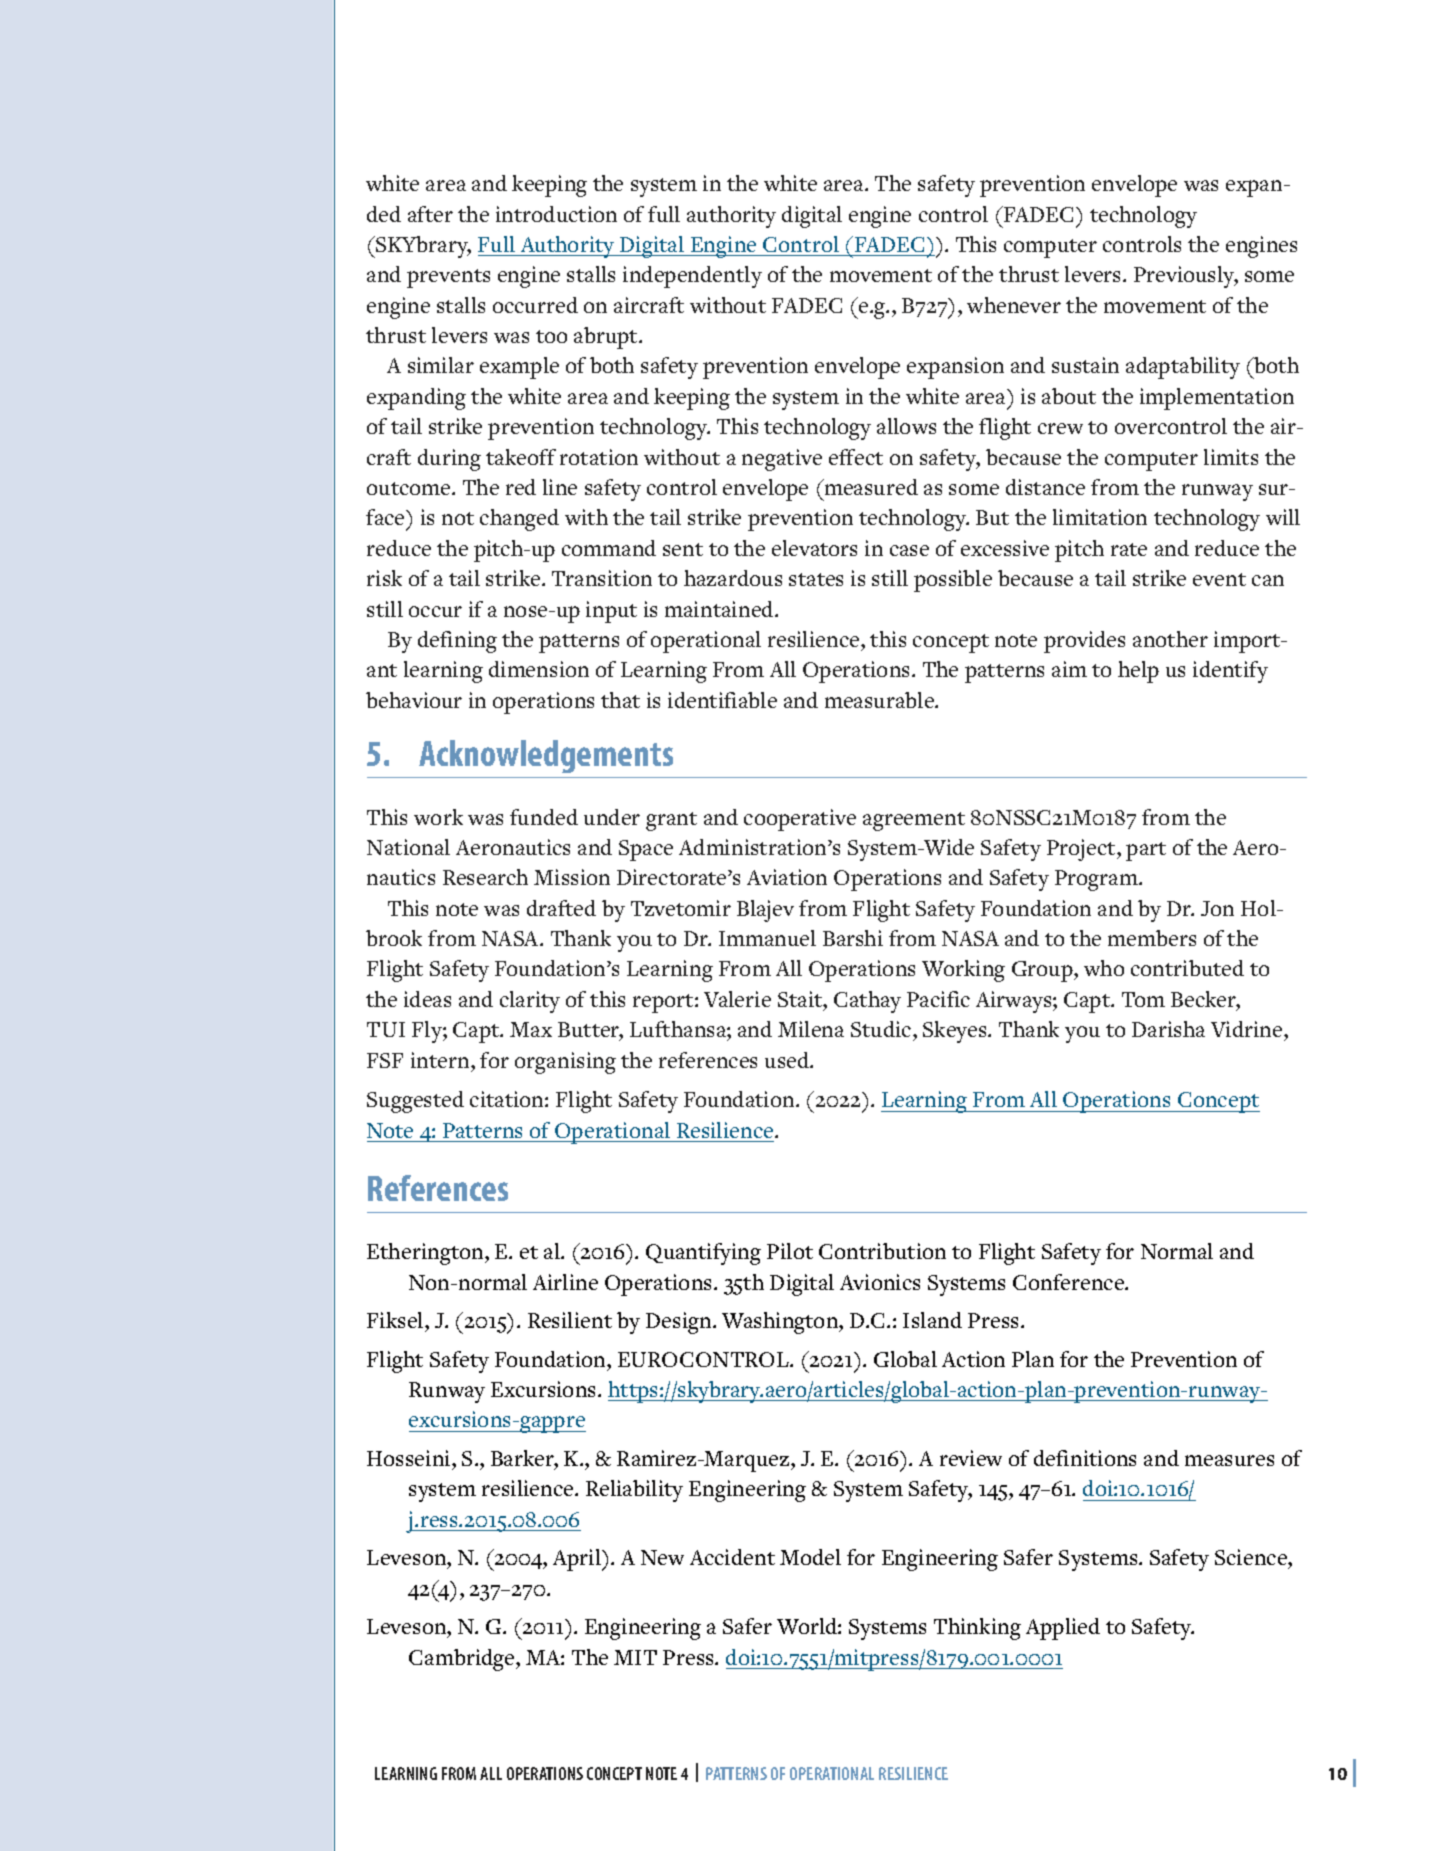  I want to click on Conference, so click(1070, 1282).
